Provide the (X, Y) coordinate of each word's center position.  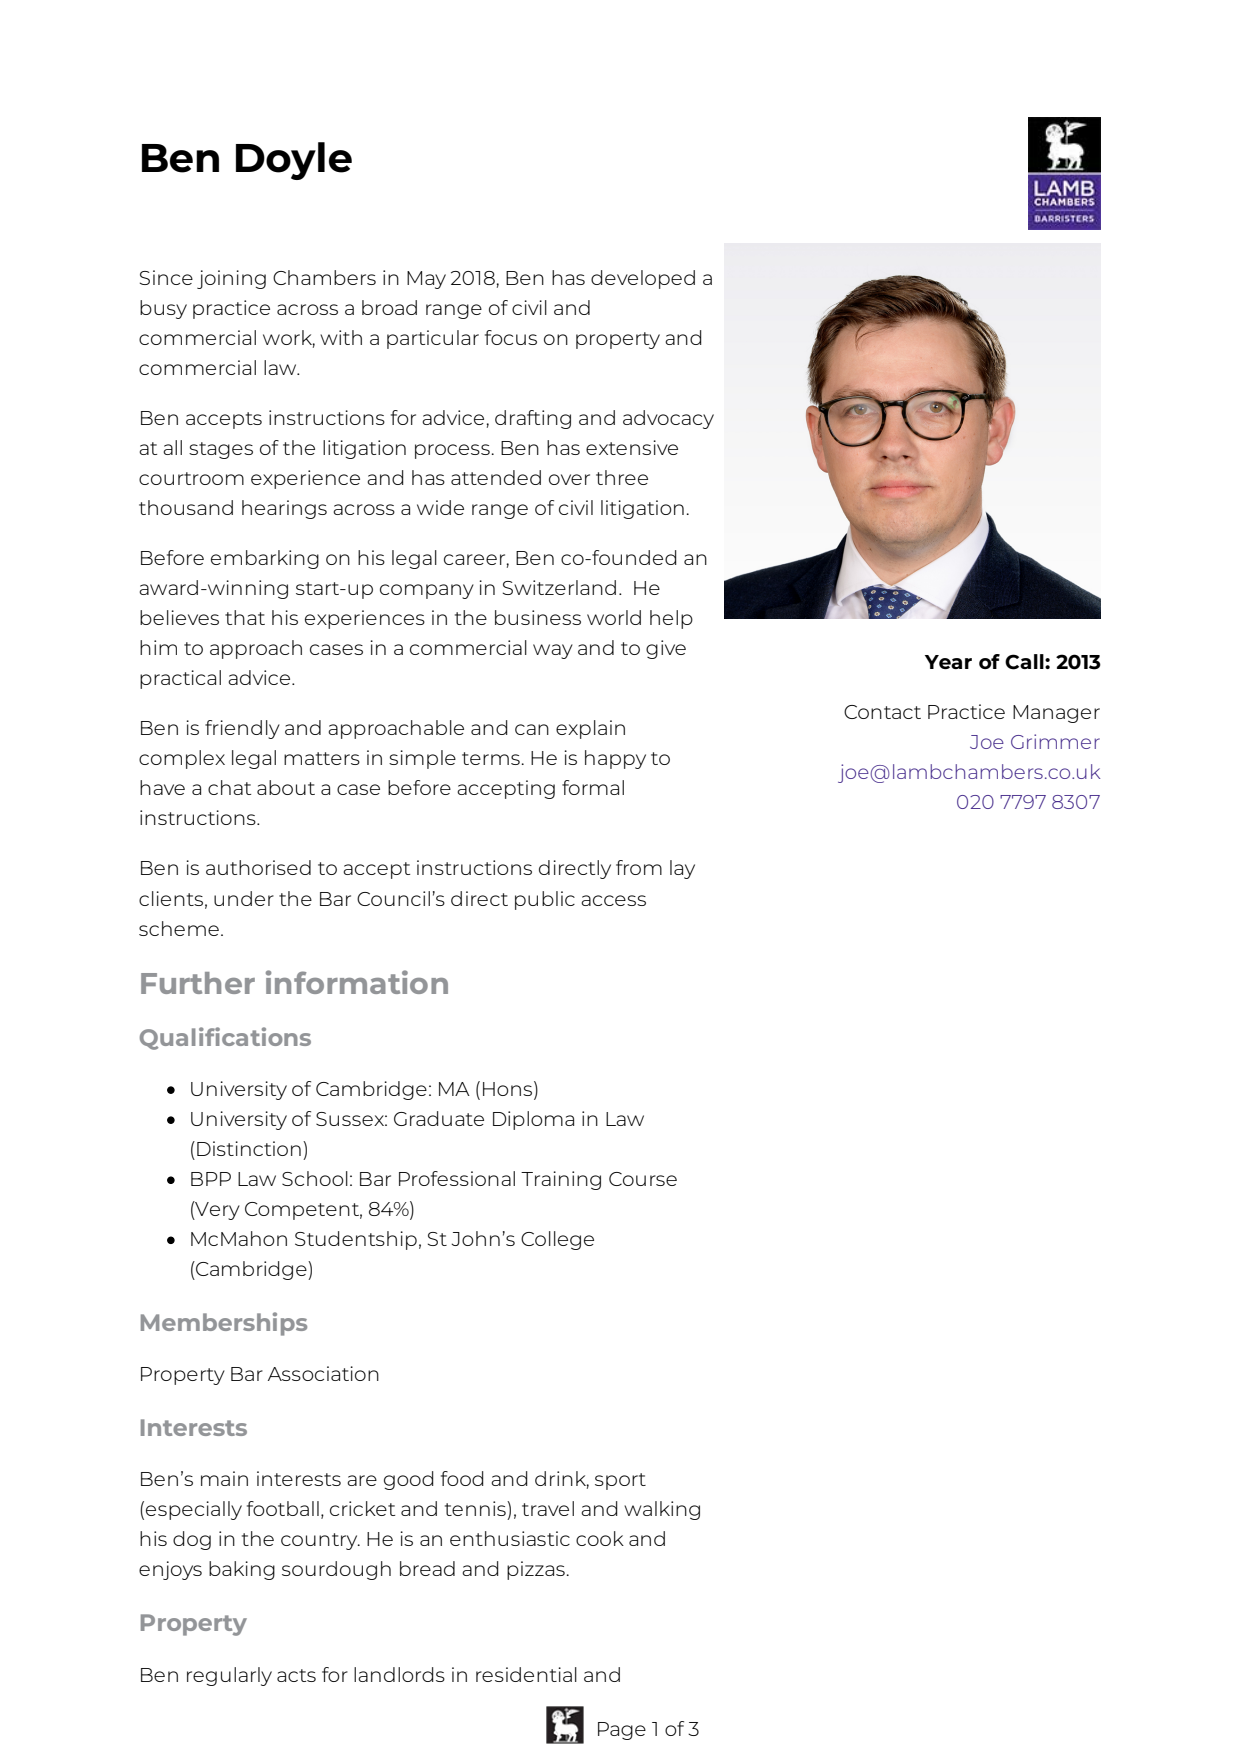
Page (622, 1731)
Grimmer (1055, 741)
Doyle (294, 161)
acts (296, 1675)
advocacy (668, 419)
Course (643, 1179)
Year (948, 662)
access (613, 900)
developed (643, 279)
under (244, 898)
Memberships (224, 1324)
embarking (265, 559)
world (614, 617)
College (557, 1240)
